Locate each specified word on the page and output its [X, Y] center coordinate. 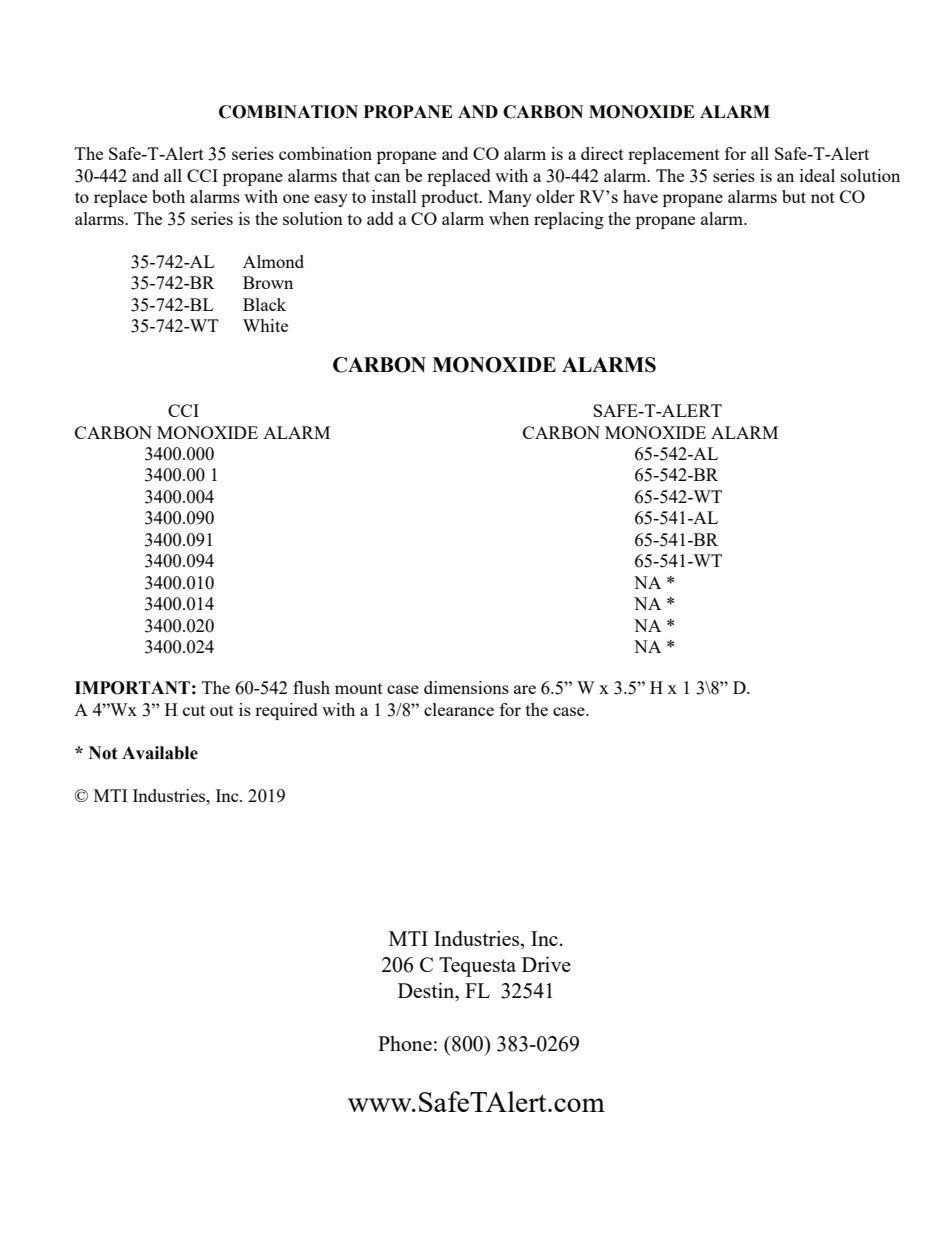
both [168, 196]
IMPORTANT [132, 688]
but [794, 196]
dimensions [466, 687]
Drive [546, 964]
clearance [459, 709]
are [525, 689]
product [451, 198]
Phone [405, 1043]
